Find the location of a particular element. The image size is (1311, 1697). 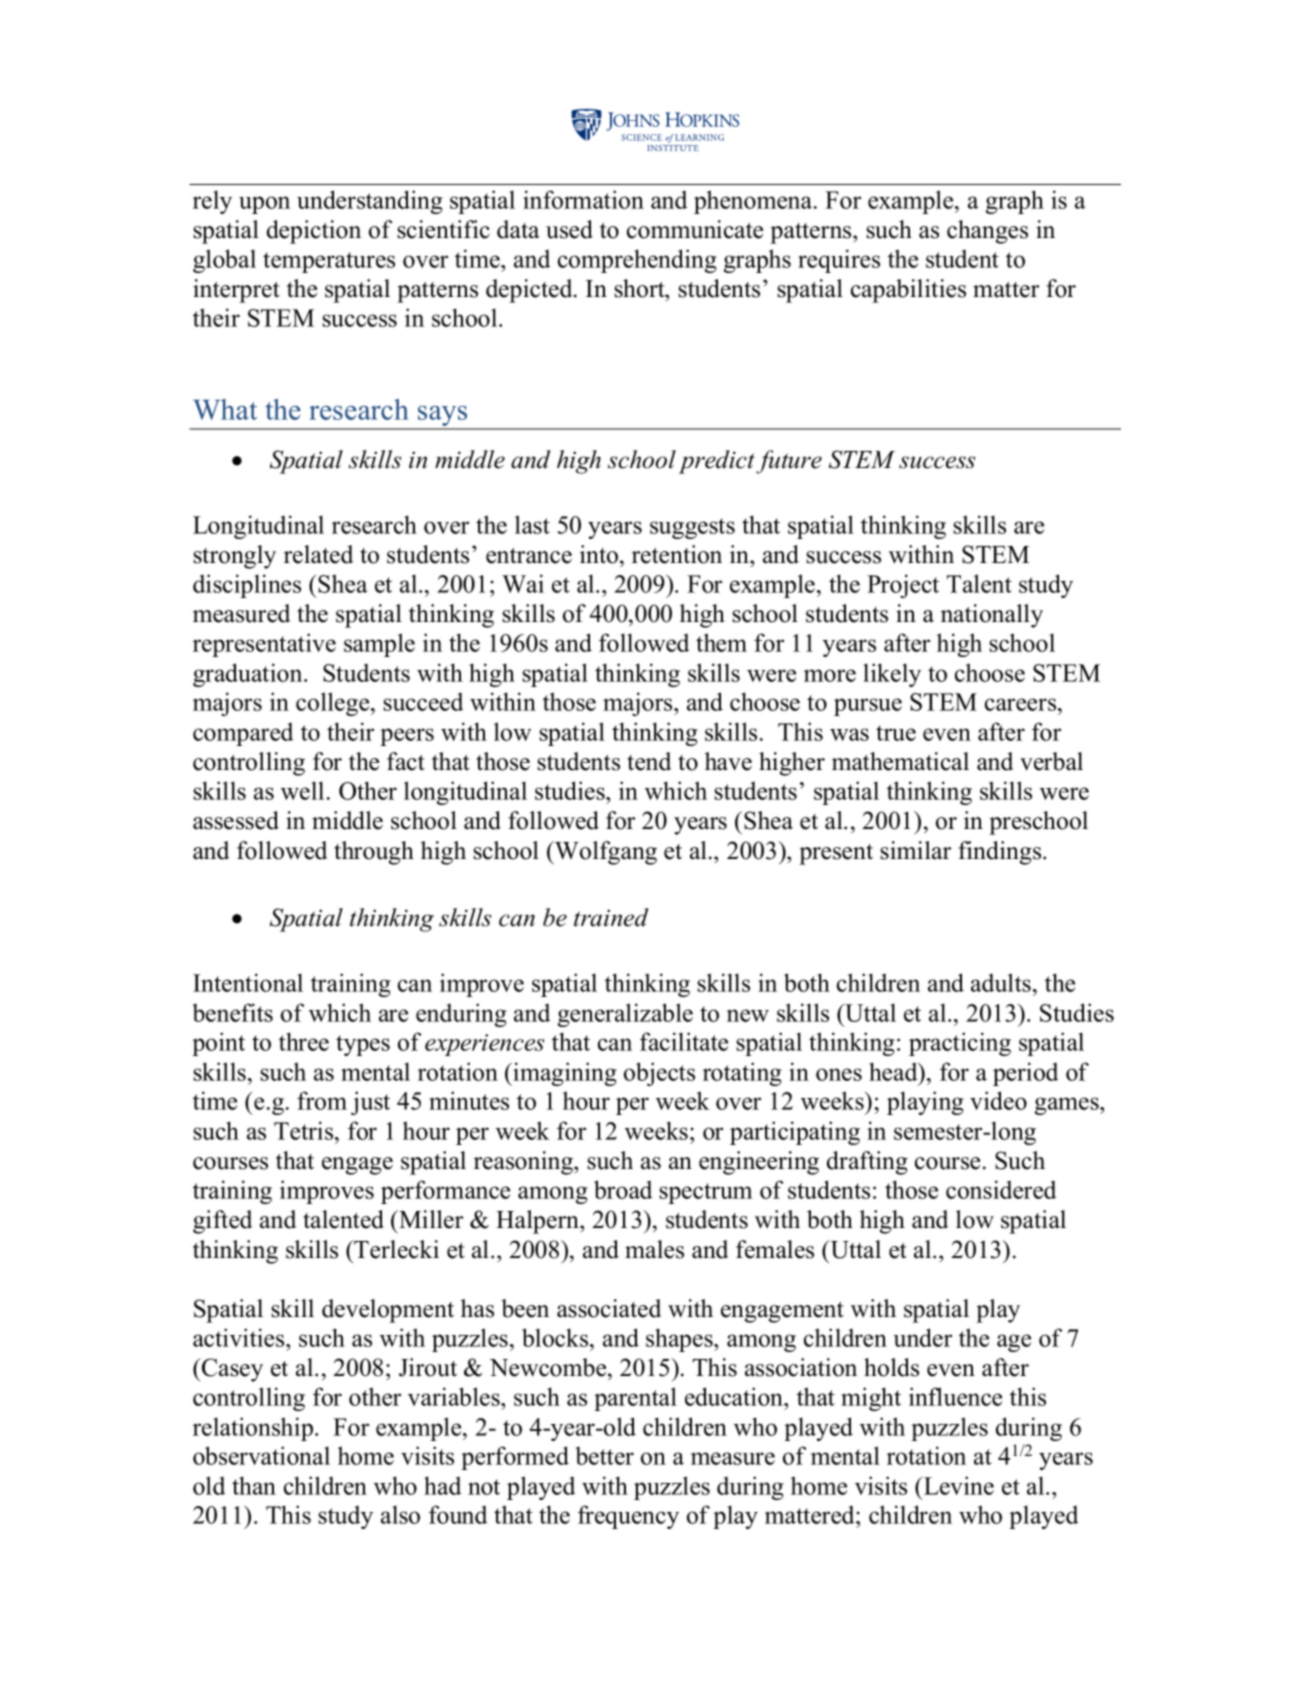

changes is located at coordinates (987, 232).
